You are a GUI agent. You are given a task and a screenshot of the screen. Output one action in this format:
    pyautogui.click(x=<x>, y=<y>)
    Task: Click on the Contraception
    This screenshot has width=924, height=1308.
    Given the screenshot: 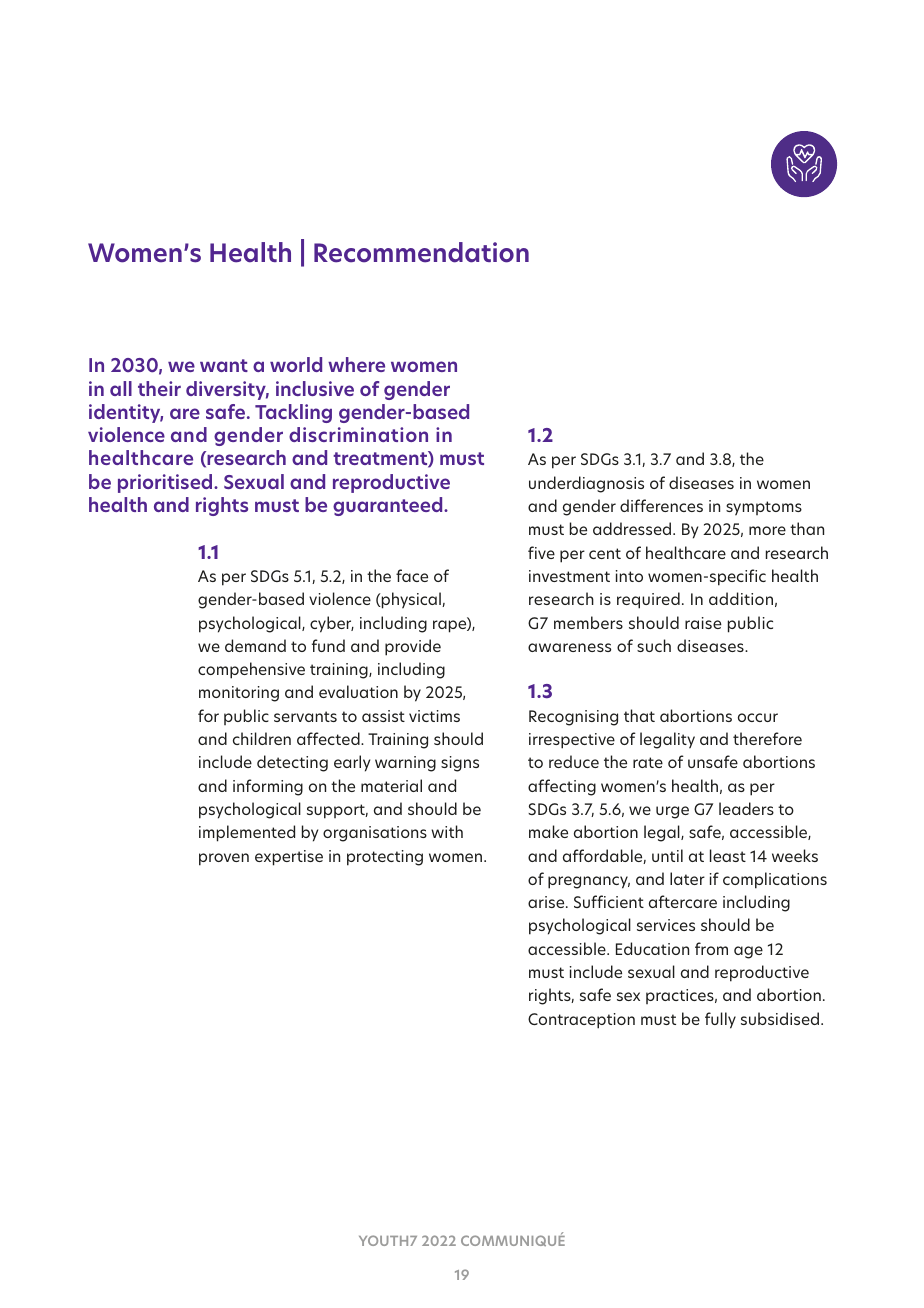 What is the action you would take?
    pyautogui.click(x=581, y=1021)
